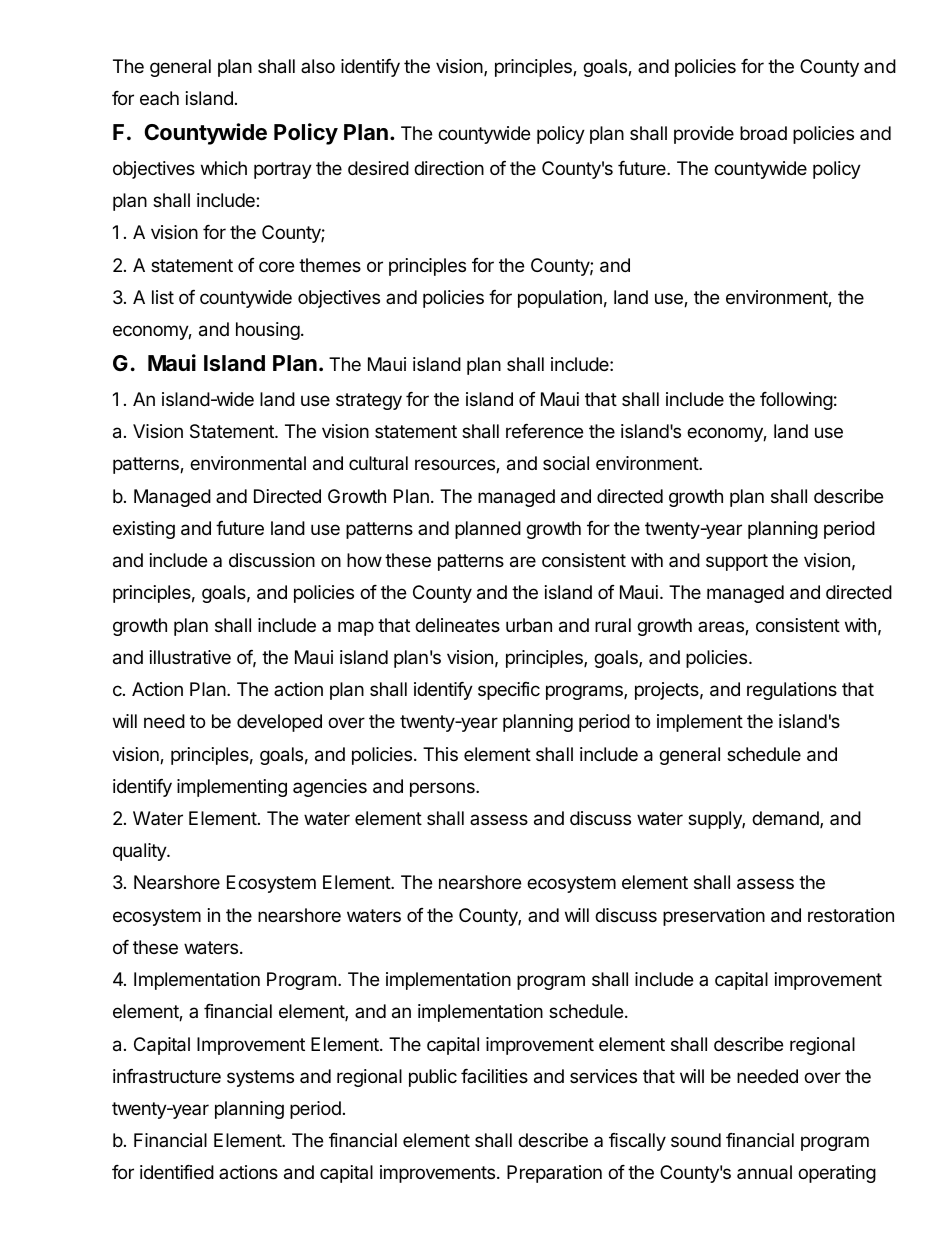 Image resolution: width=952 pixels, height=1233 pixels. I want to click on existing, so click(144, 530).
